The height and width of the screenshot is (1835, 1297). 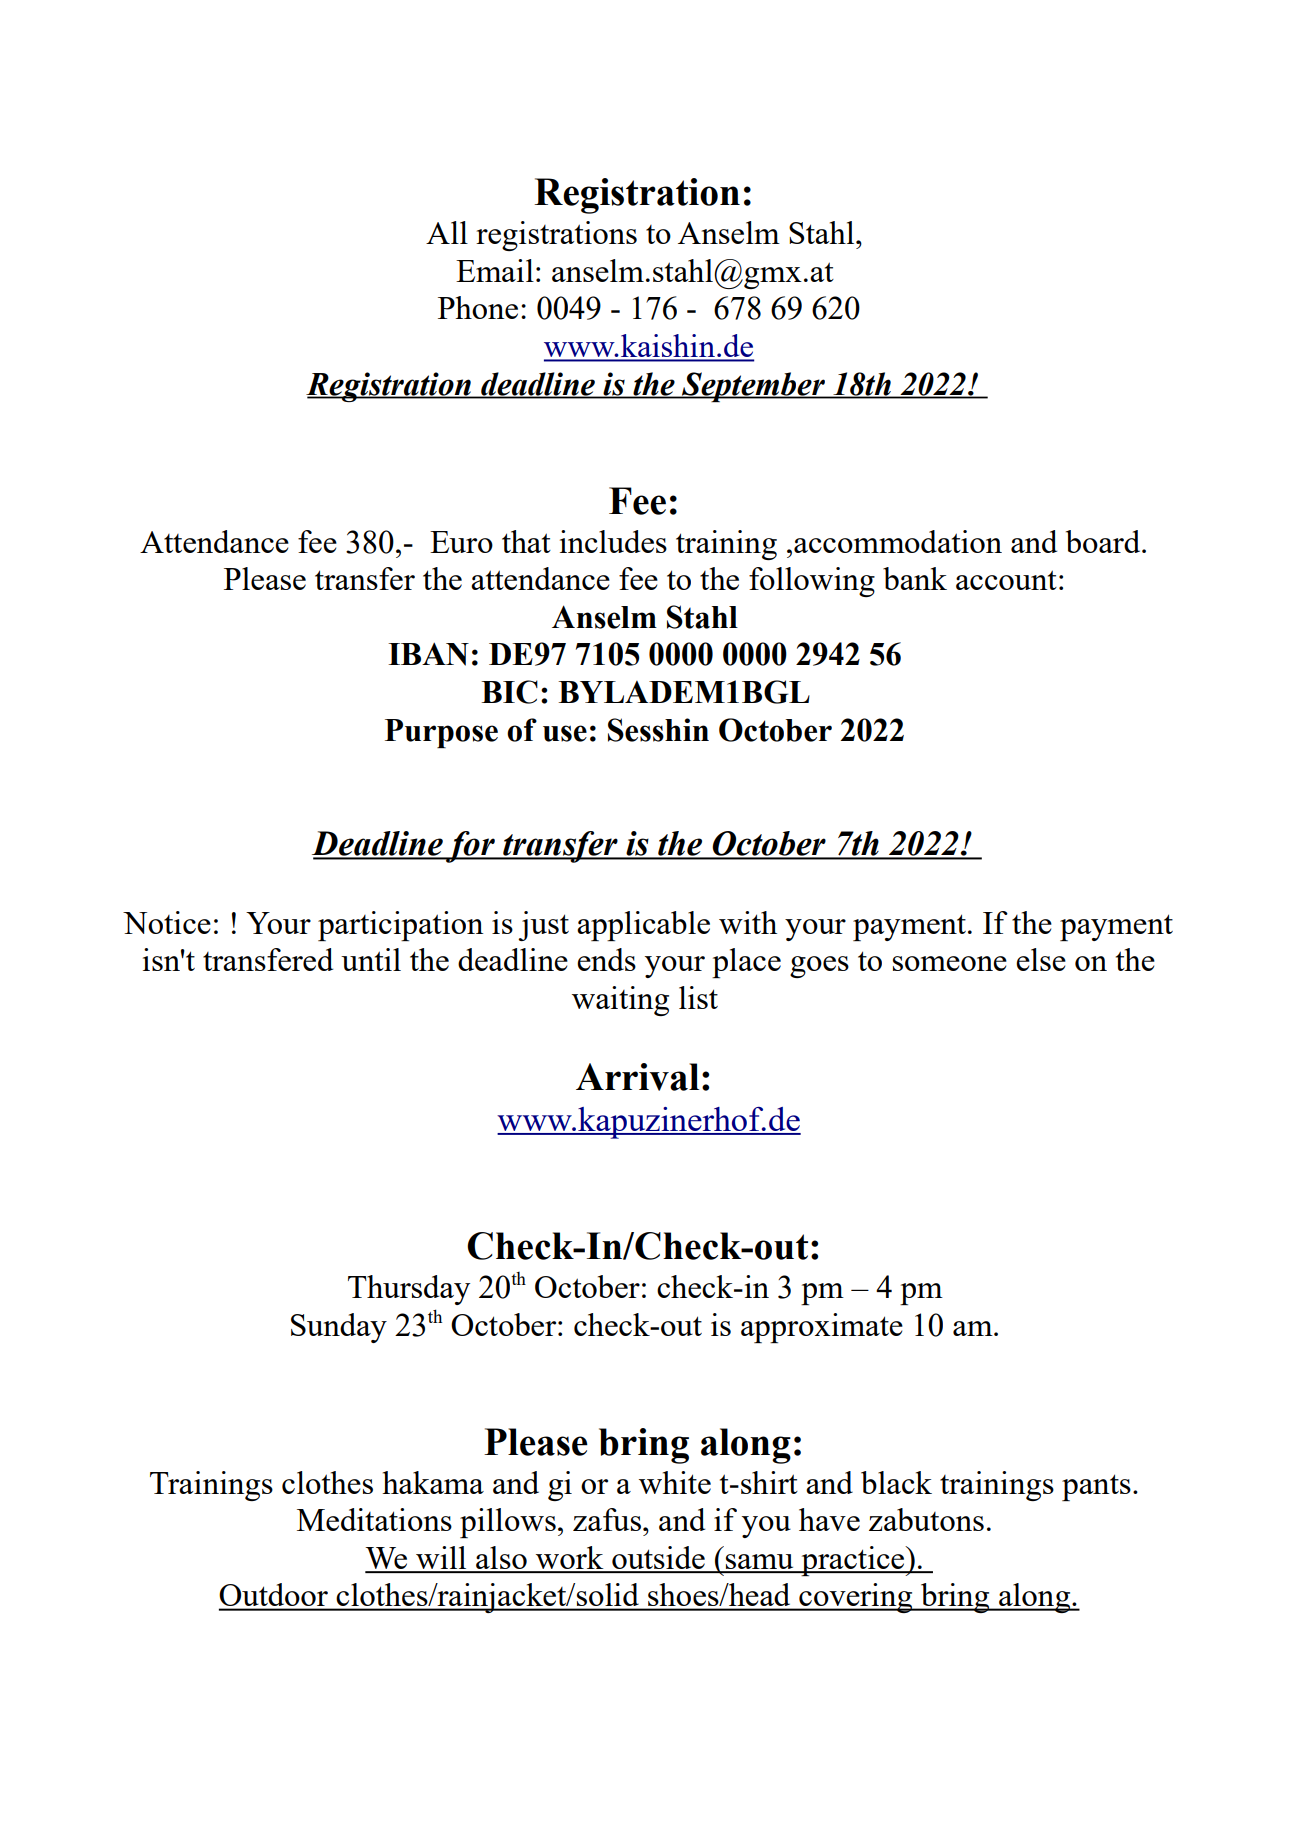 I want to click on includes, so click(x=613, y=541).
